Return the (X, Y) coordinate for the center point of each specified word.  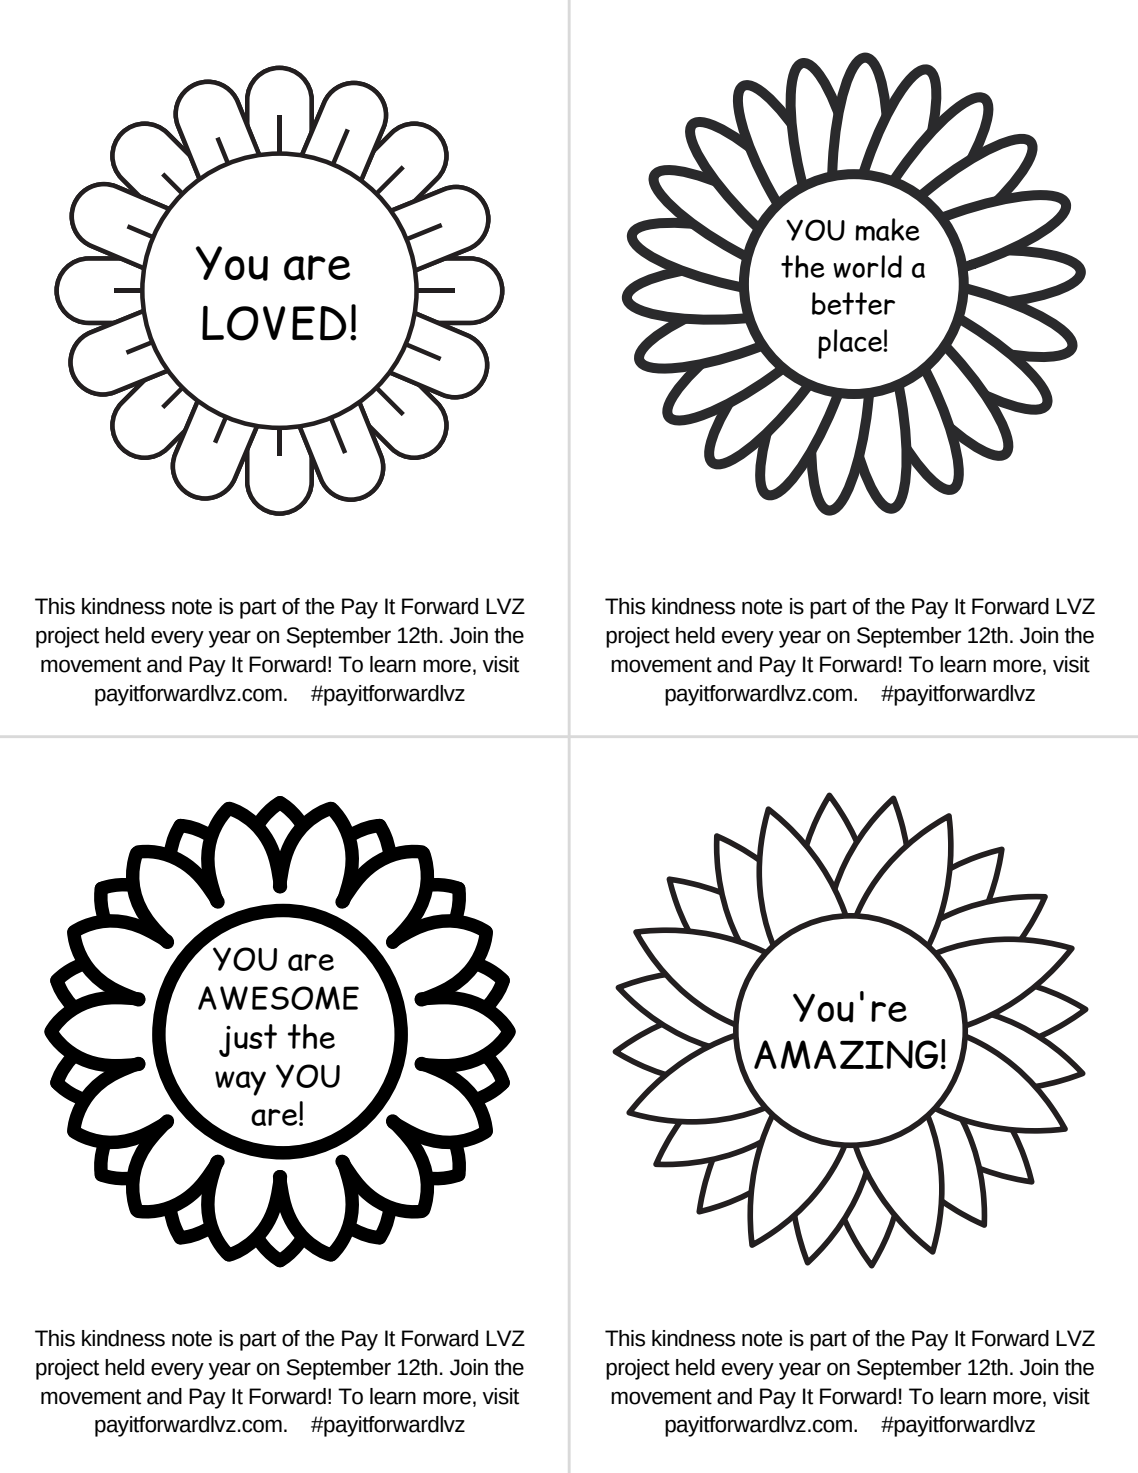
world (867, 266)
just (248, 1040)
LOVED (274, 323)
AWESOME (278, 998)
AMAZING (846, 1054)
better (853, 303)
